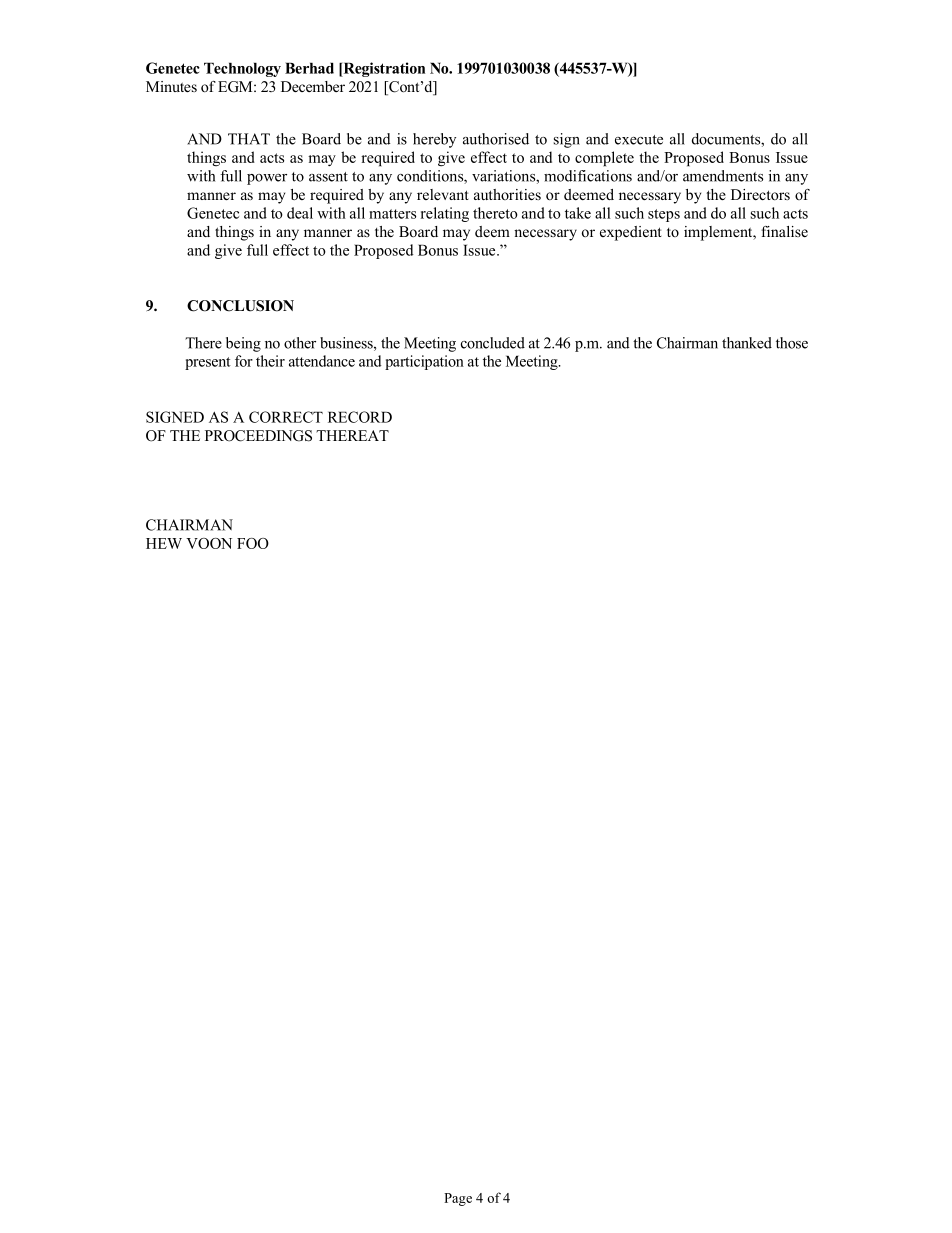 Image resolution: width=952 pixels, height=1233 pixels. I want to click on authorised, so click(496, 139).
